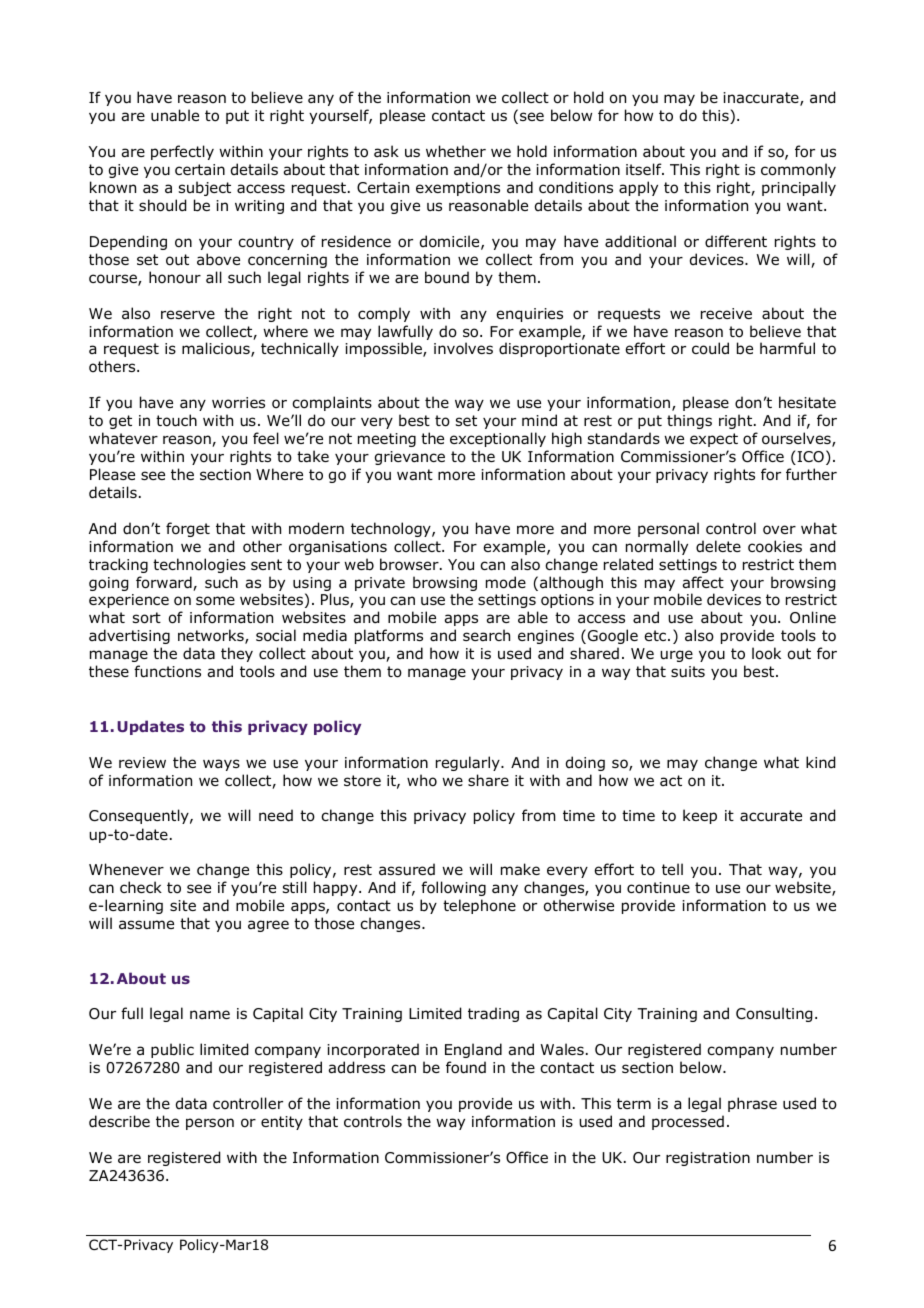 This image has height=1308, width=924. What do you see at coordinates (710, 348) in the image?
I see `could` at bounding box center [710, 348].
